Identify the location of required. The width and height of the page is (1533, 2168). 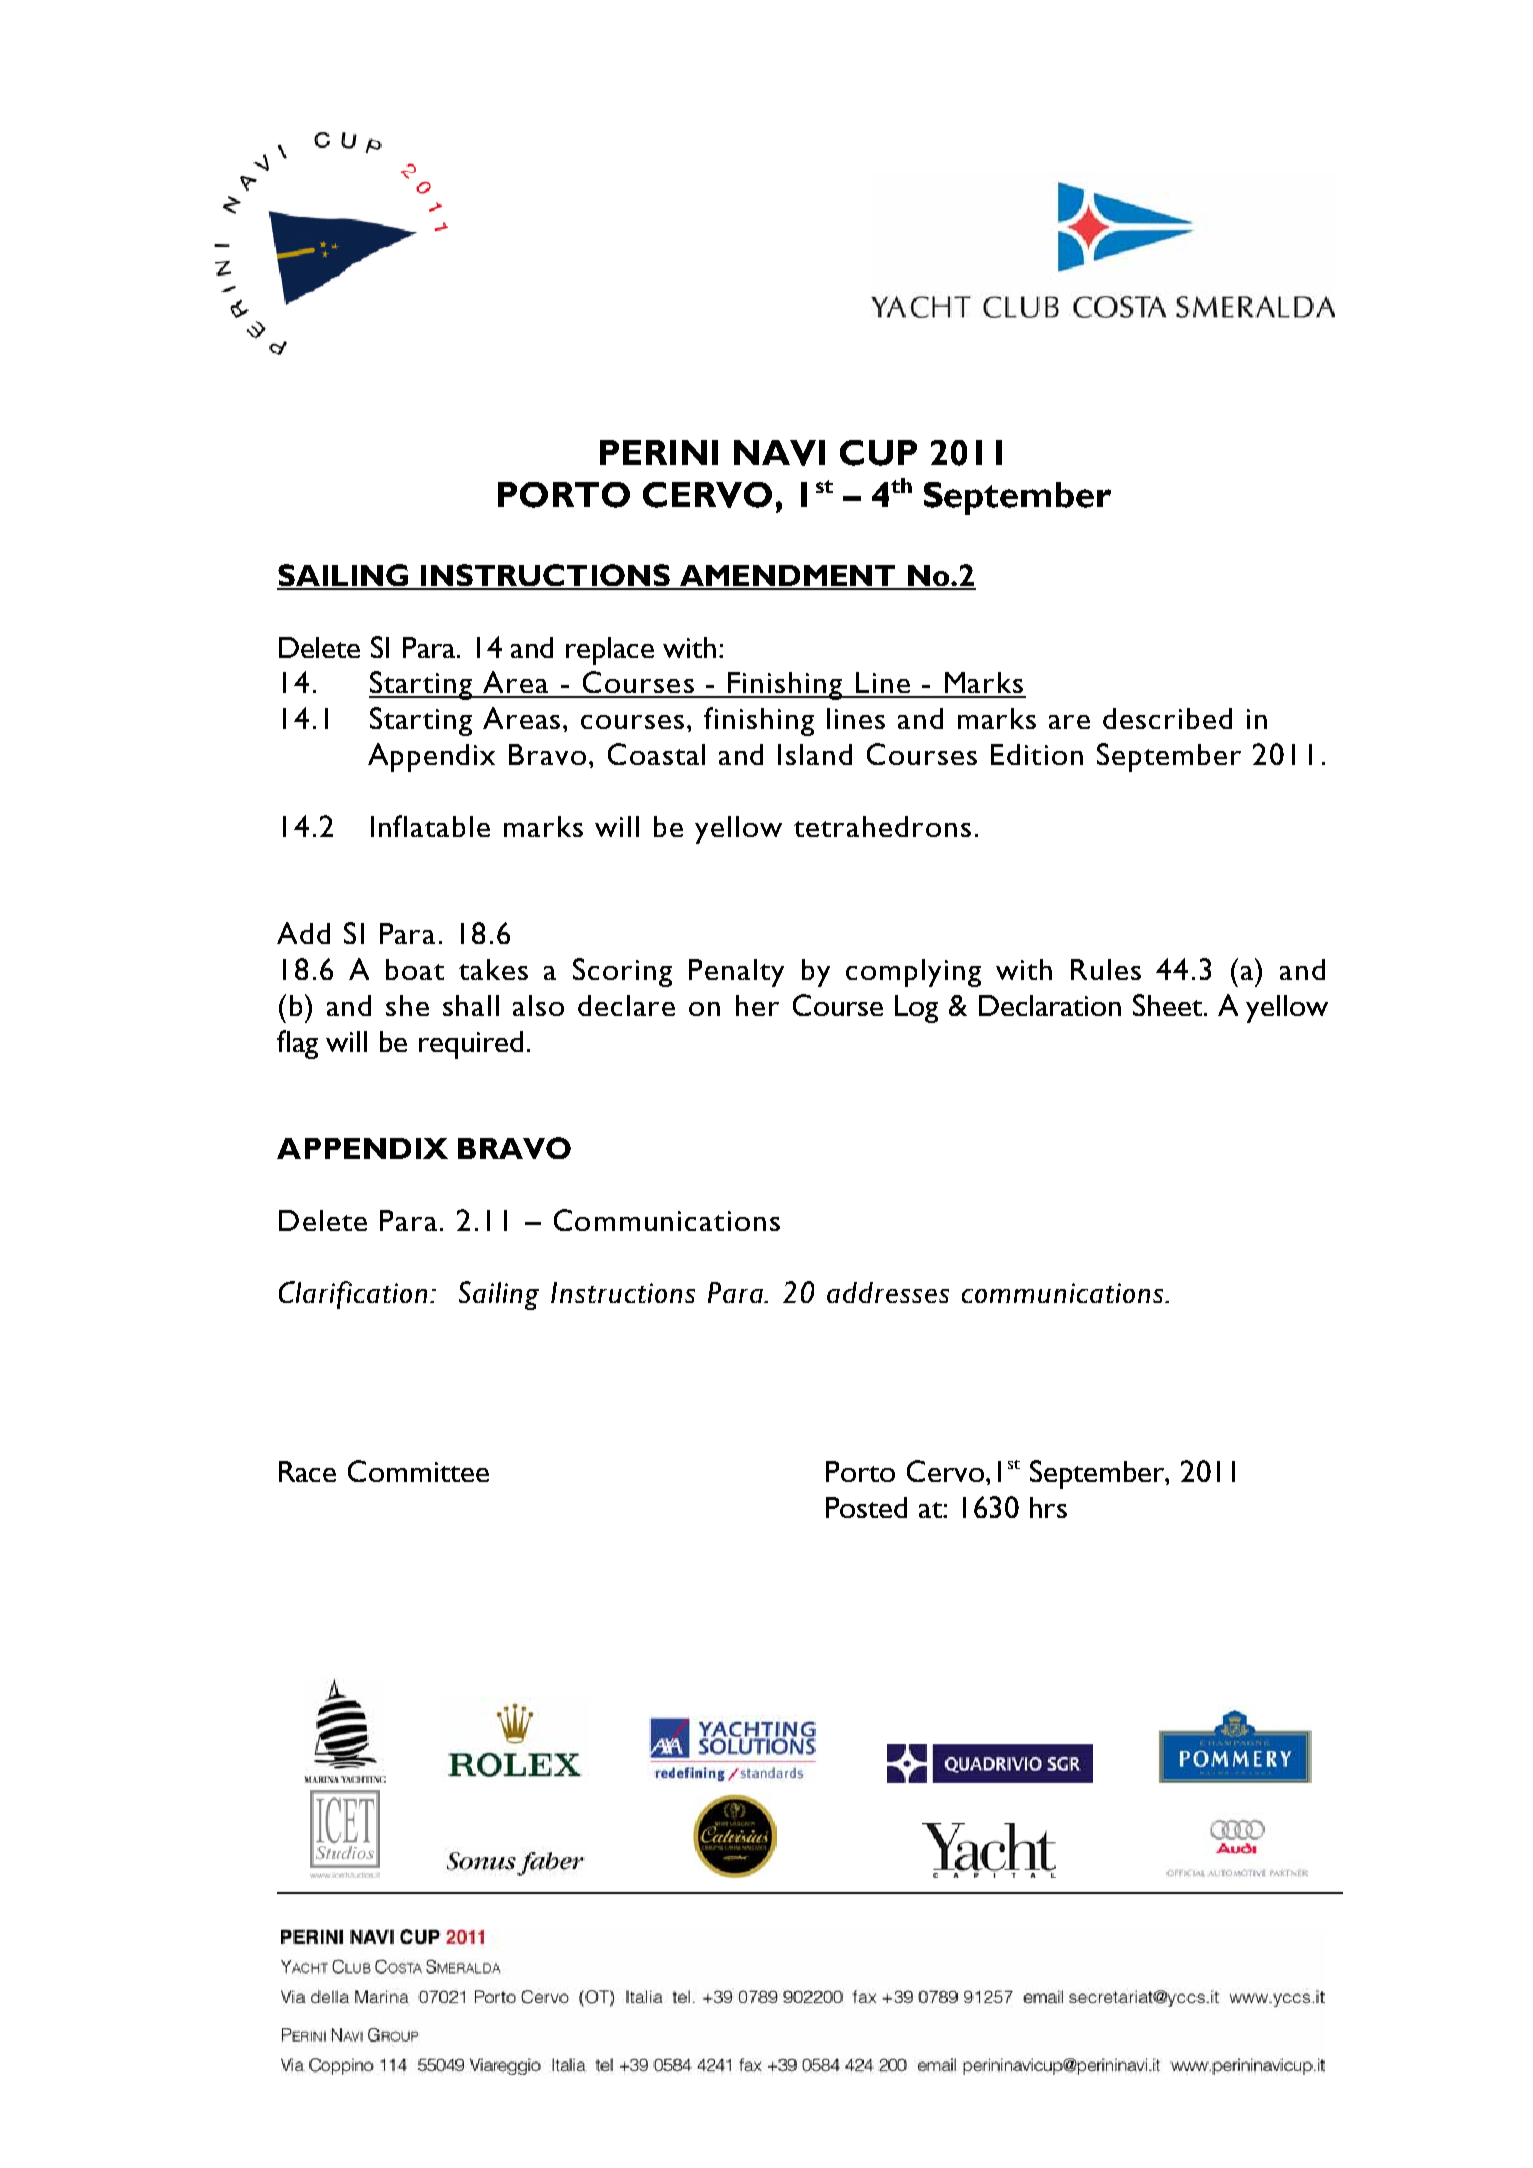
(471, 1045).
